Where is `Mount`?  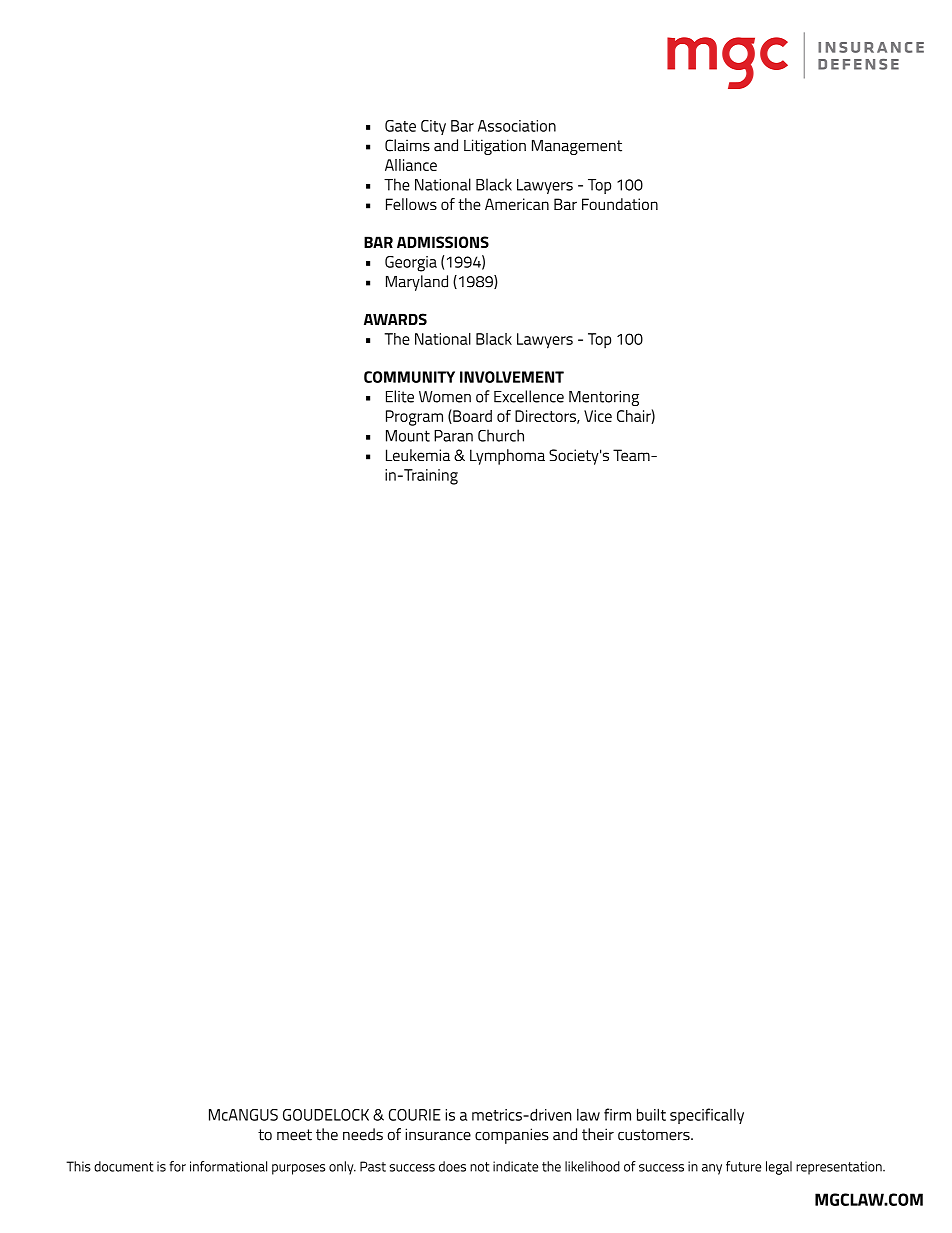
Mount is located at coordinates (408, 436).
